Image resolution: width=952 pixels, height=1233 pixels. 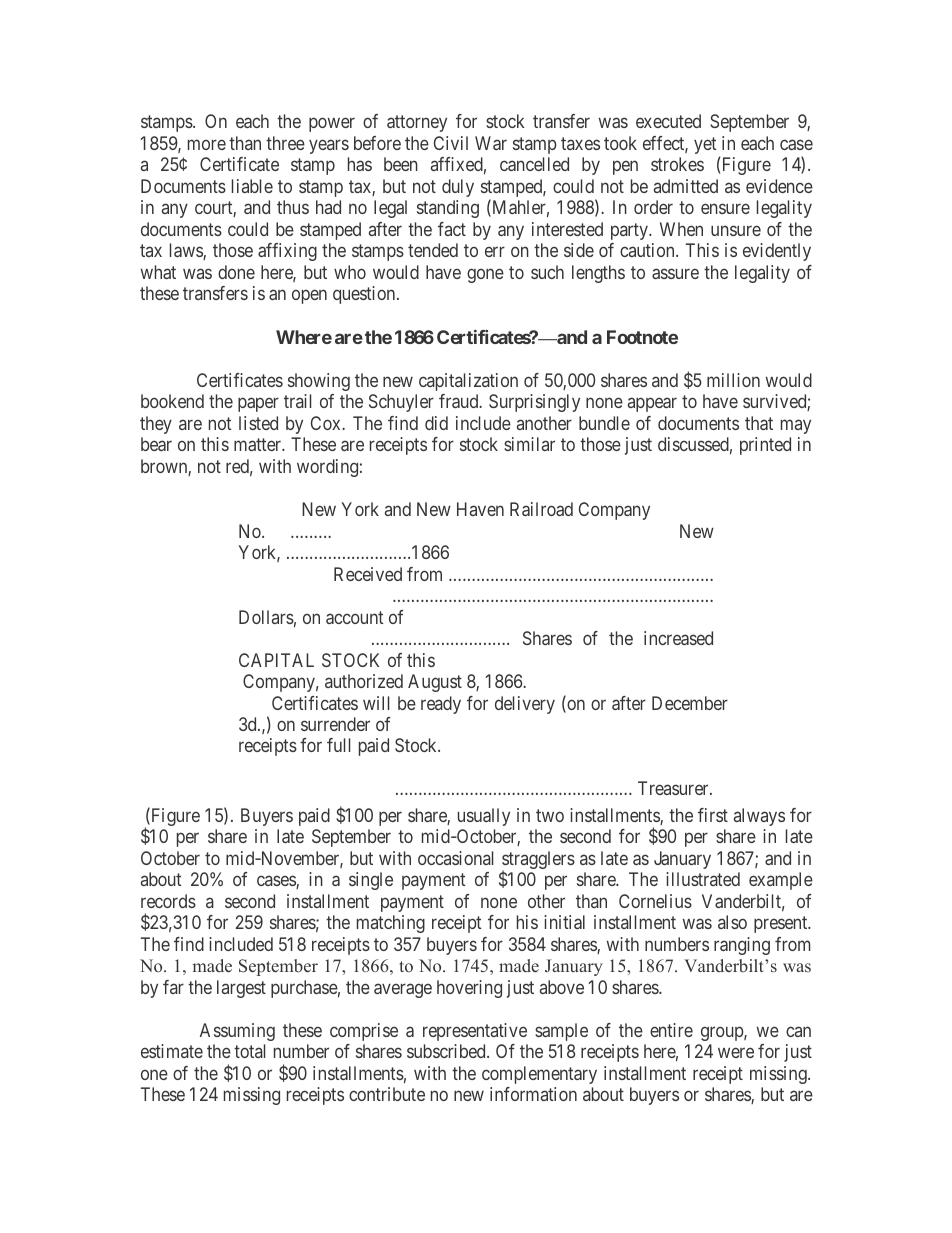 I want to click on yet, so click(x=705, y=145).
